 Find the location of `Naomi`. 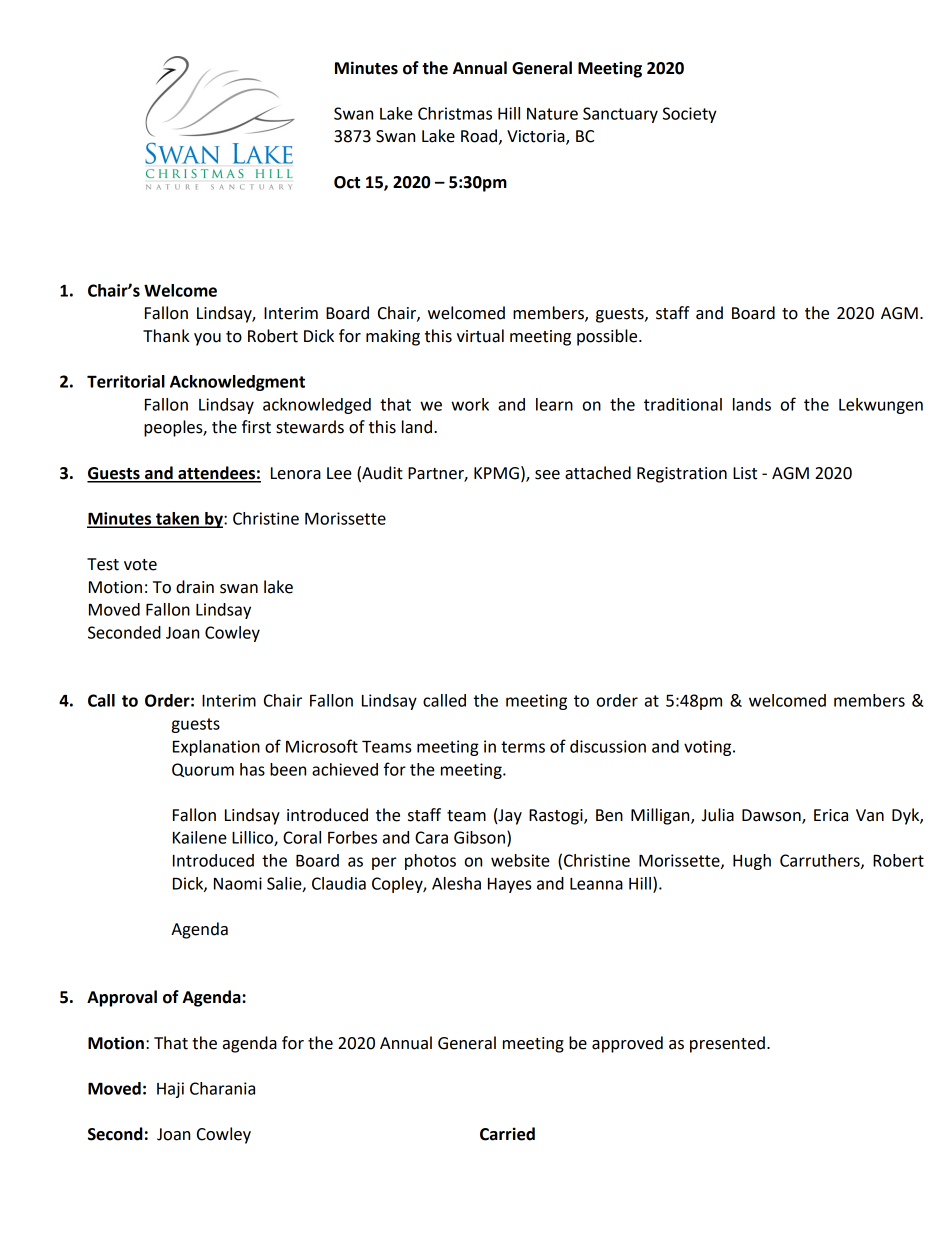

Naomi is located at coordinates (238, 883).
